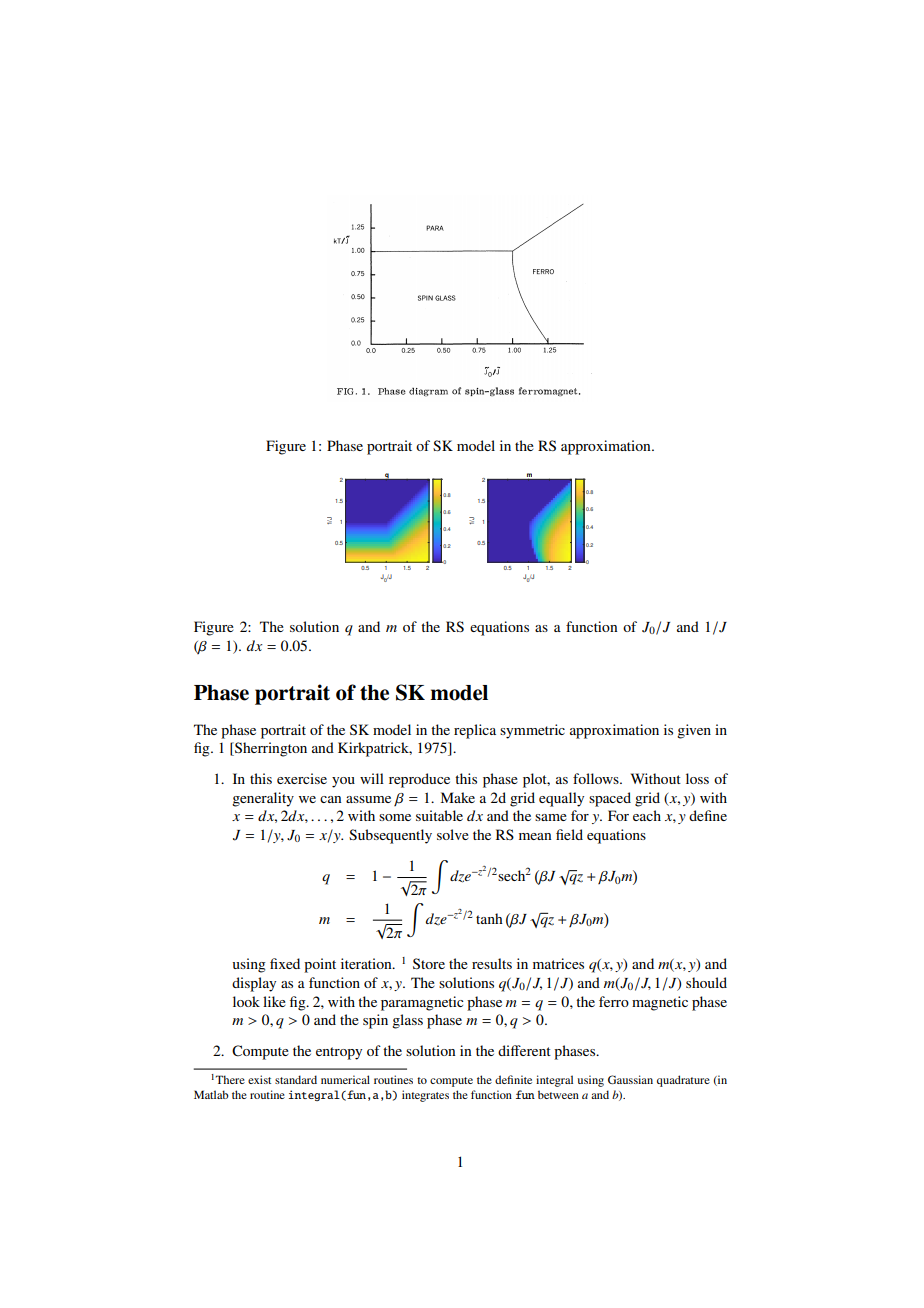 Image resolution: width=924 pixels, height=1308 pixels. I want to click on fixed, so click(285, 963).
